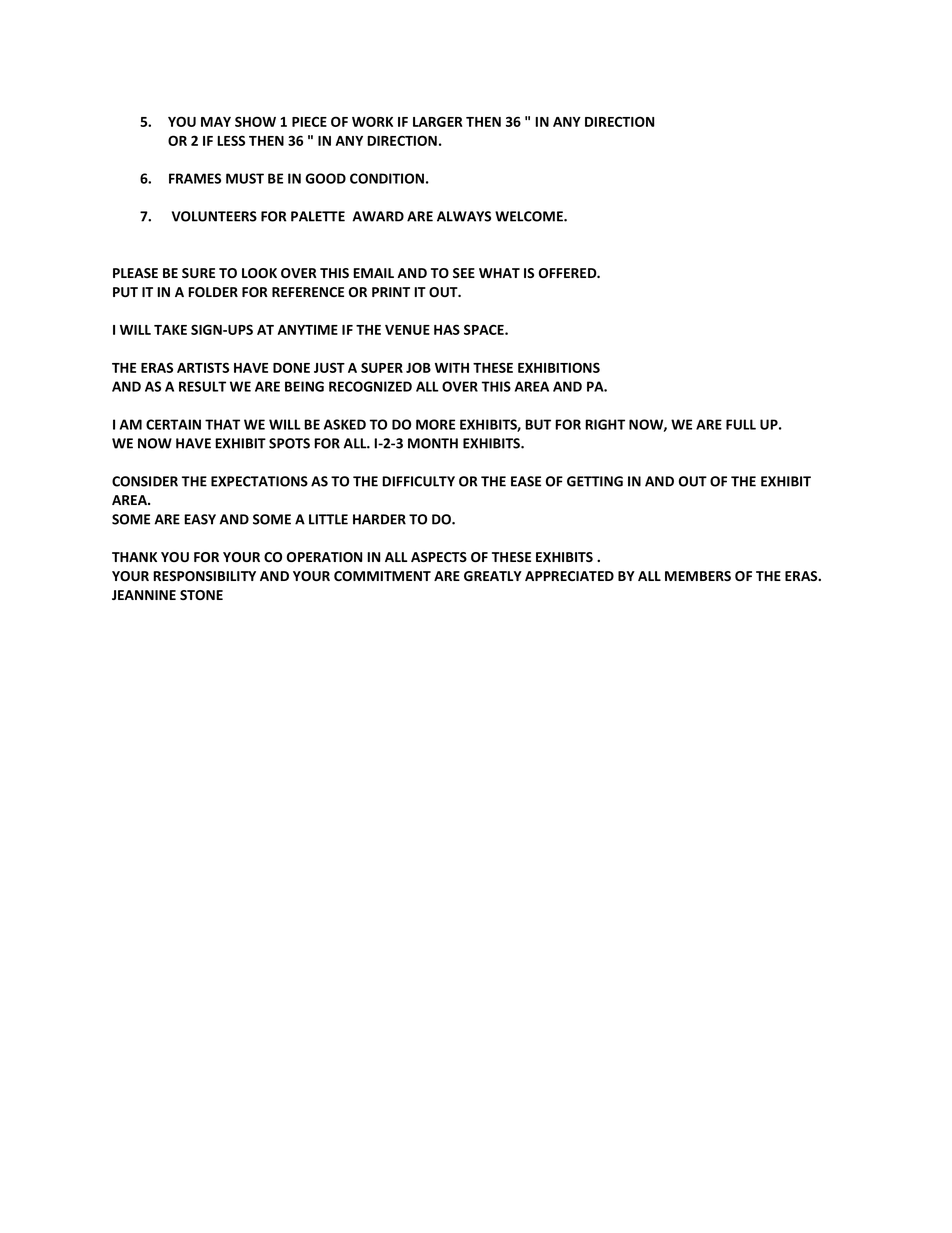 The width and height of the document is (952, 1233). I want to click on FOLDER, so click(213, 292).
